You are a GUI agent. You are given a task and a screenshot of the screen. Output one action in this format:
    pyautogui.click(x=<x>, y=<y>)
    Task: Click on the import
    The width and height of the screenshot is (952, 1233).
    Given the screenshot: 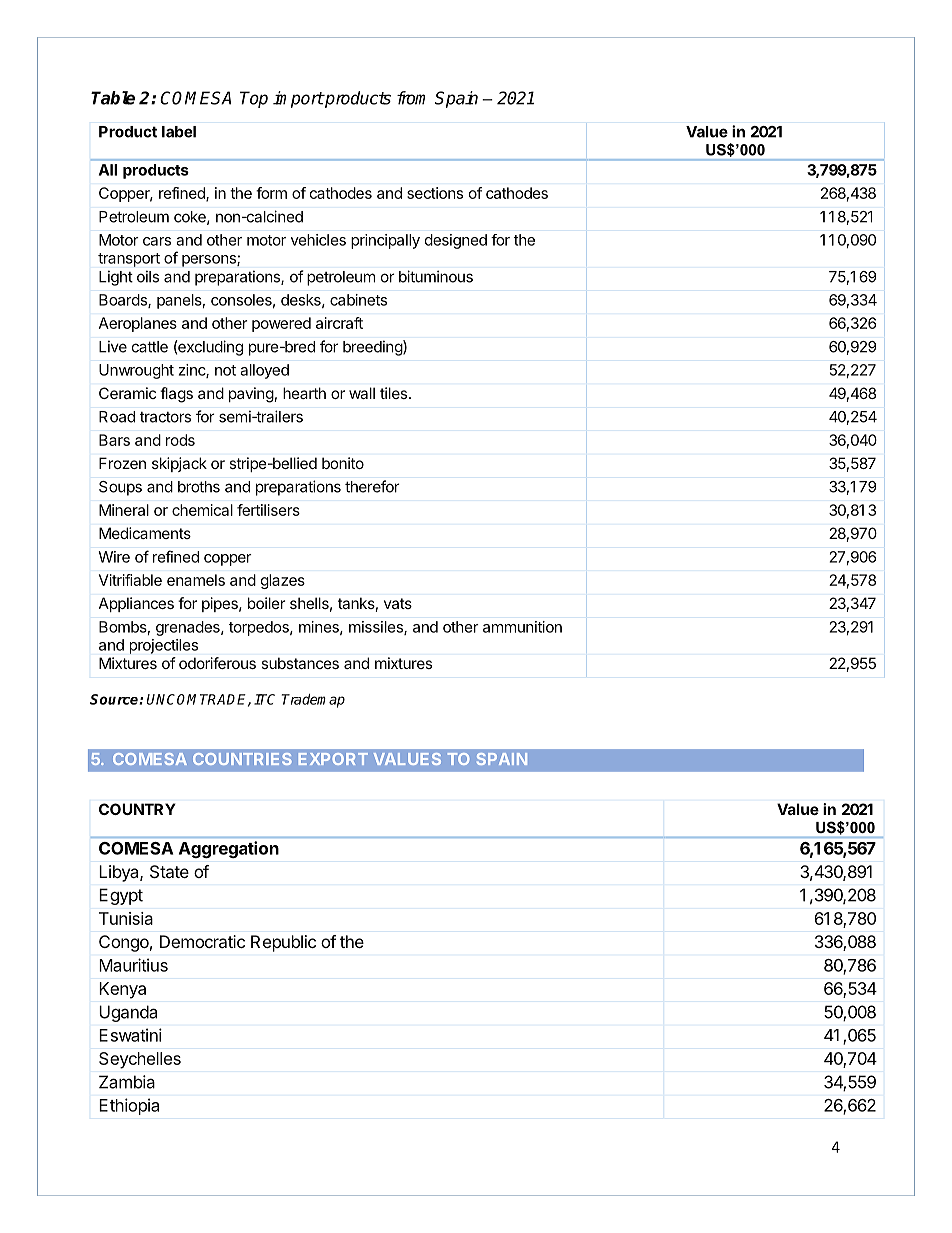 What is the action you would take?
    pyautogui.click(x=298, y=99)
